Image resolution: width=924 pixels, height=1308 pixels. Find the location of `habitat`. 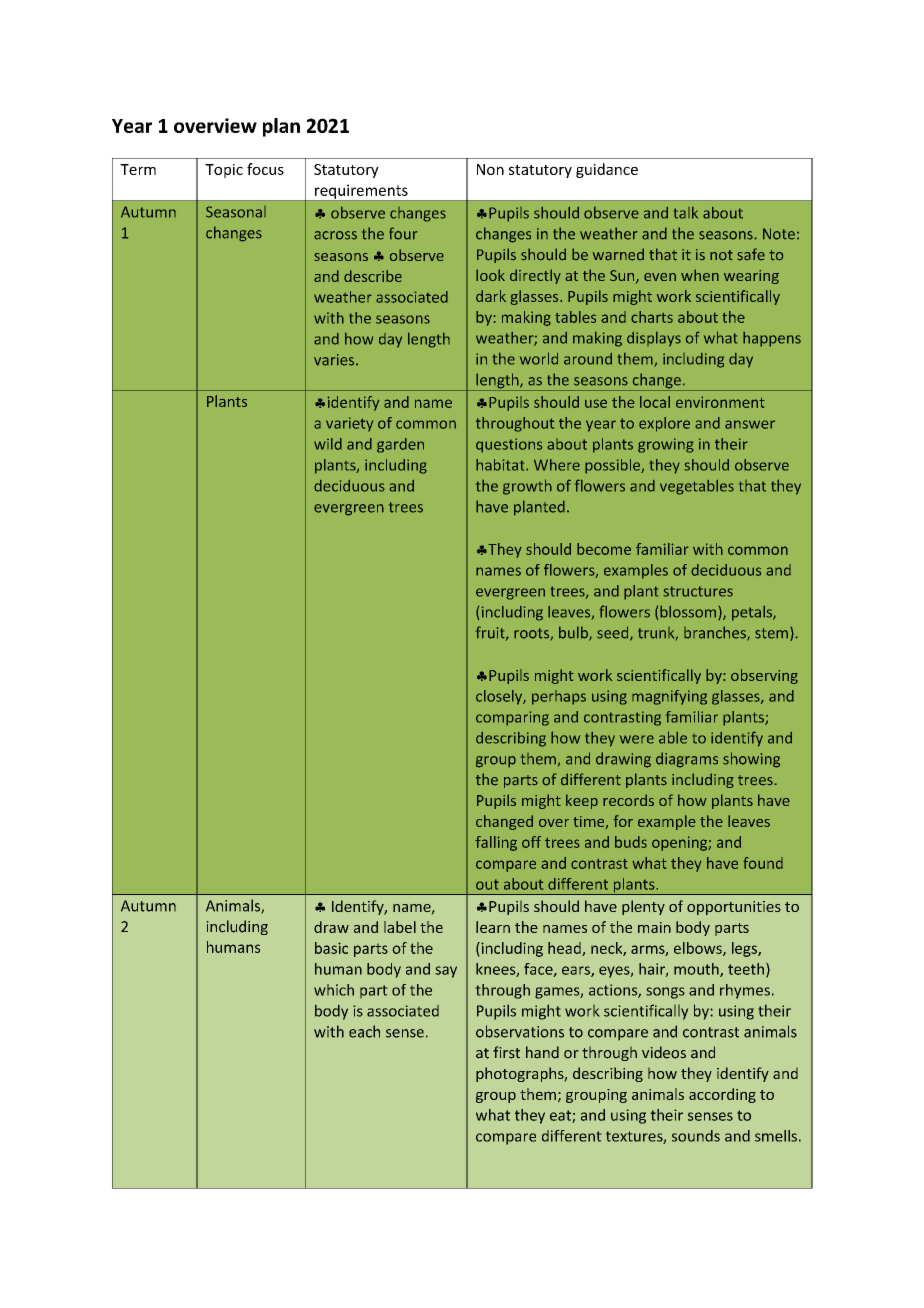

habitat is located at coordinates (501, 465).
